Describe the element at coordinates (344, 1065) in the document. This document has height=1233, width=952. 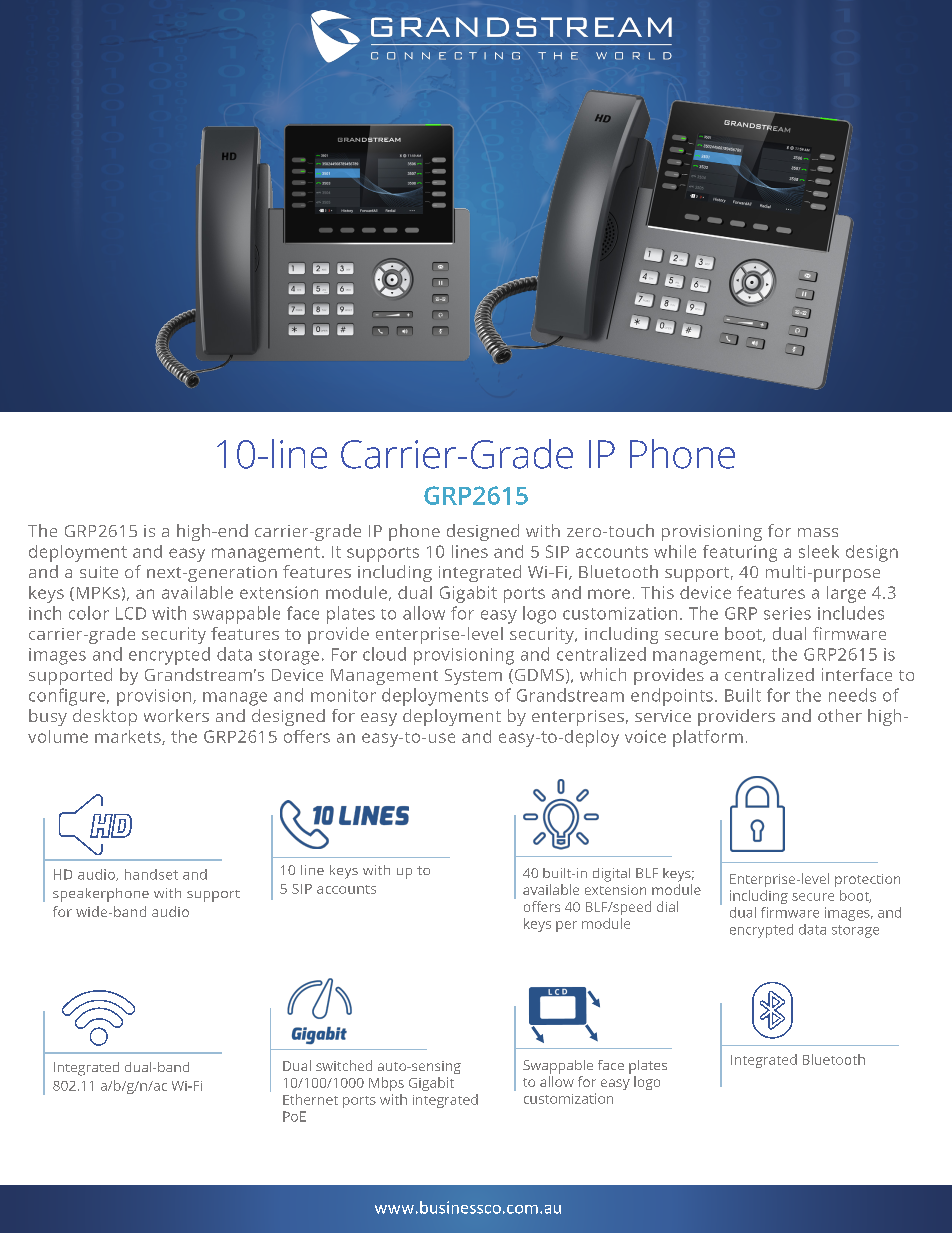
I see `switched` at that location.
